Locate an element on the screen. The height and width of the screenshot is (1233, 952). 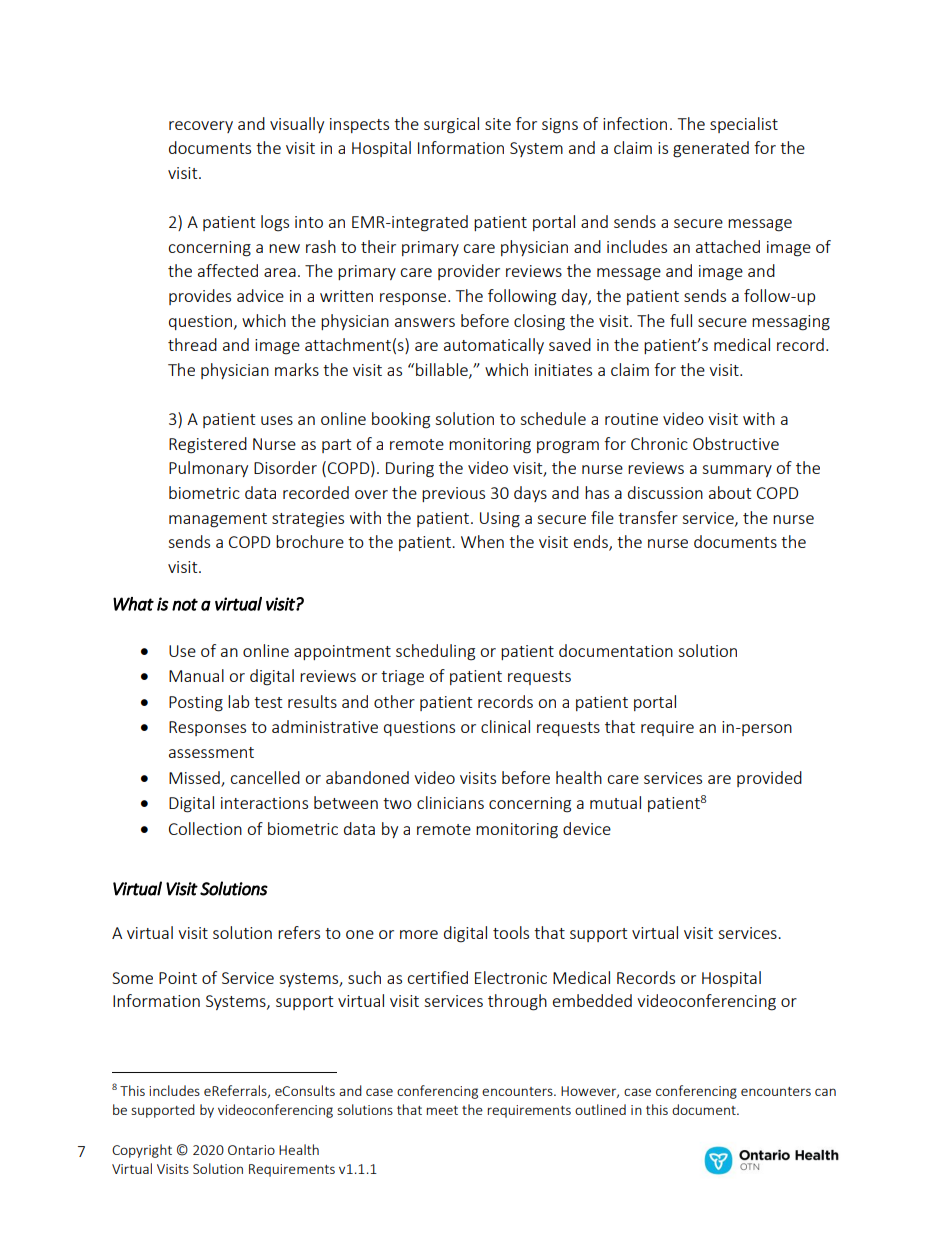
full is located at coordinates (681, 320).
